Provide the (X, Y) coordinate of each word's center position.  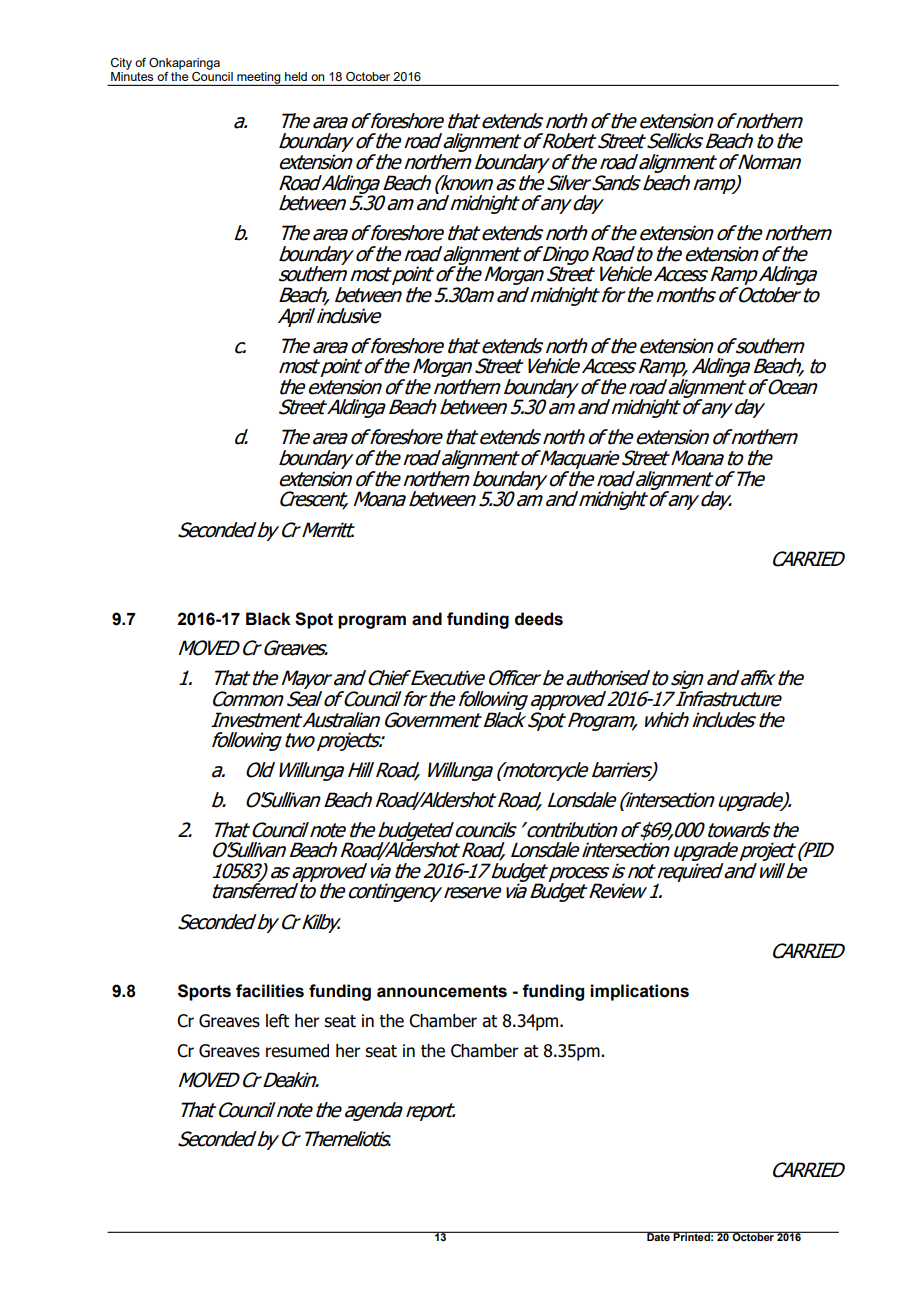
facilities (270, 991)
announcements (442, 991)
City (121, 64)
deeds (539, 619)
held (296, 76)
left (277, 1021)
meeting (259, 79)
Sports (204, 992)
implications (639, 992)
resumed (297, 1051)
